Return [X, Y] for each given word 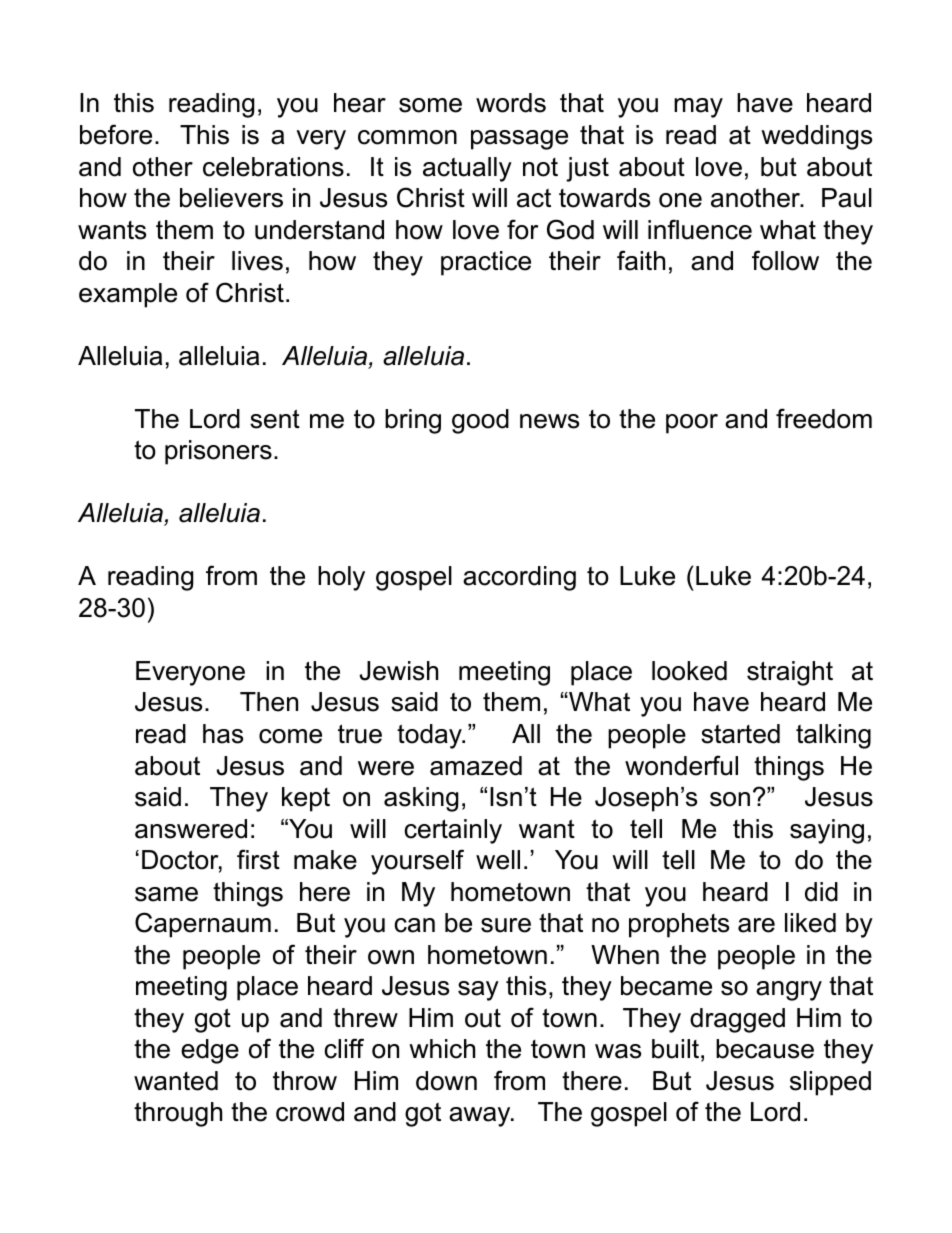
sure [506, 925]
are [756, 925]
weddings [816, 137]
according [519, 578]
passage [519, 140]
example [128, 295]
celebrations [273, 167]
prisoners [218, 452]
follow [785, 260]
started [740, 734]
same [166, 894]
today [430, 736]
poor [692, 424]
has [223, 734]
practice [486, 263]
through [178, 1114]
